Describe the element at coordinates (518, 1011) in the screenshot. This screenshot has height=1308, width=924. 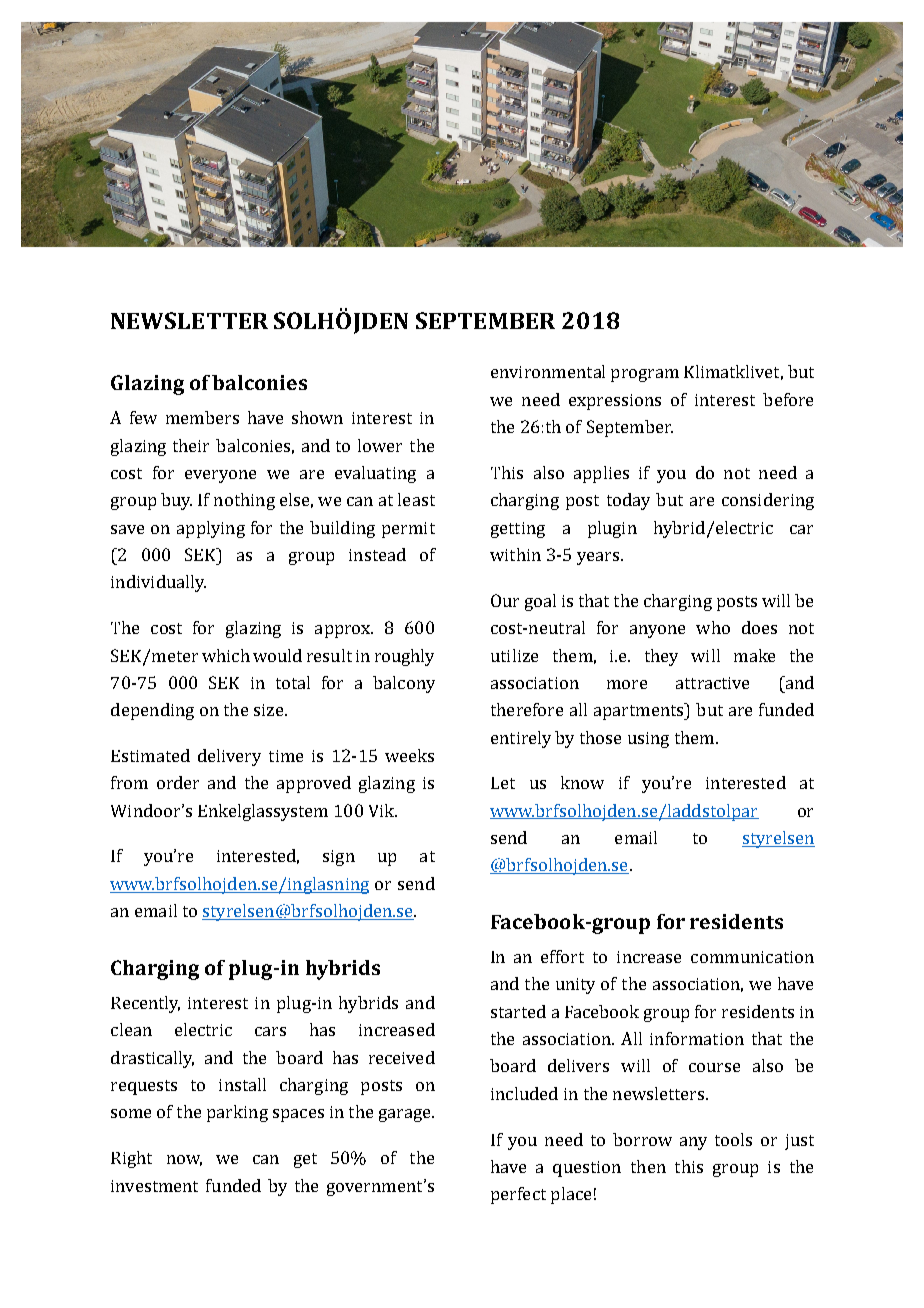
I see `started` at that location.
